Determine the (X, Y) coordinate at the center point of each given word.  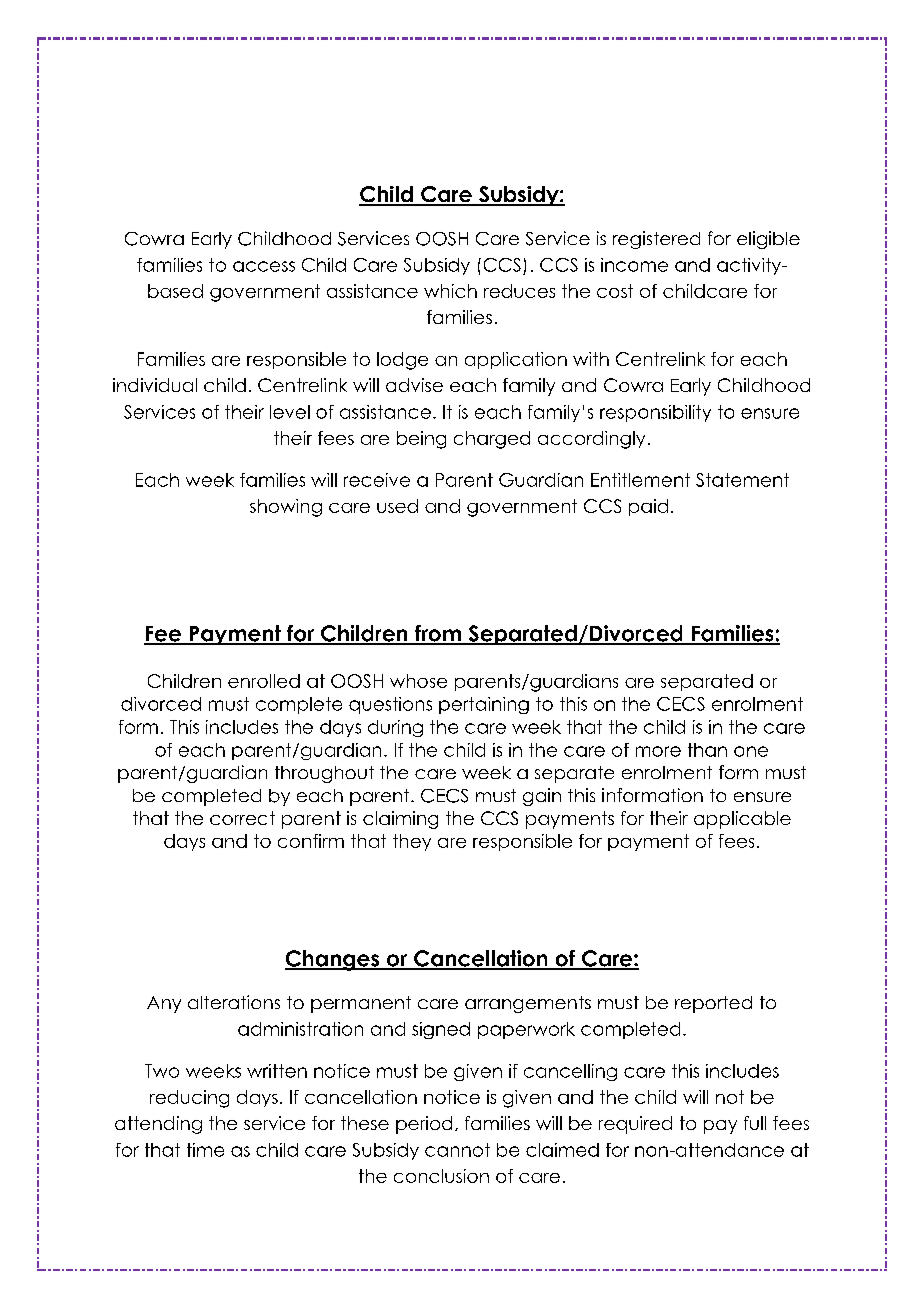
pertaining (484, 705)
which (450, 291)
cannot (457, 1150)
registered (656, 240)
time (205, 1150)
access (264, 266)
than (707, 750)
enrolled (264, 681)
